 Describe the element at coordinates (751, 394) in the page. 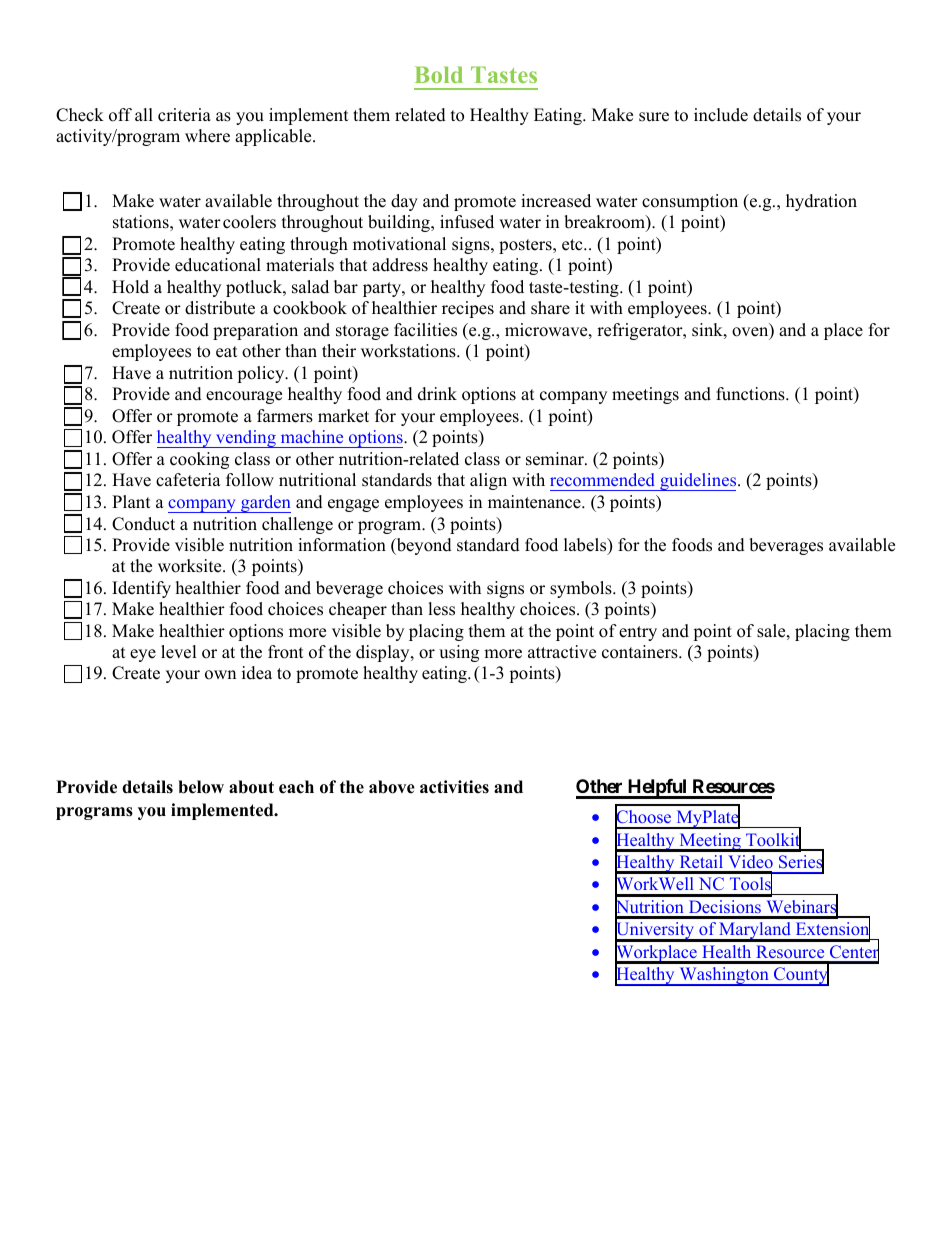

I see `functions` at that location.
